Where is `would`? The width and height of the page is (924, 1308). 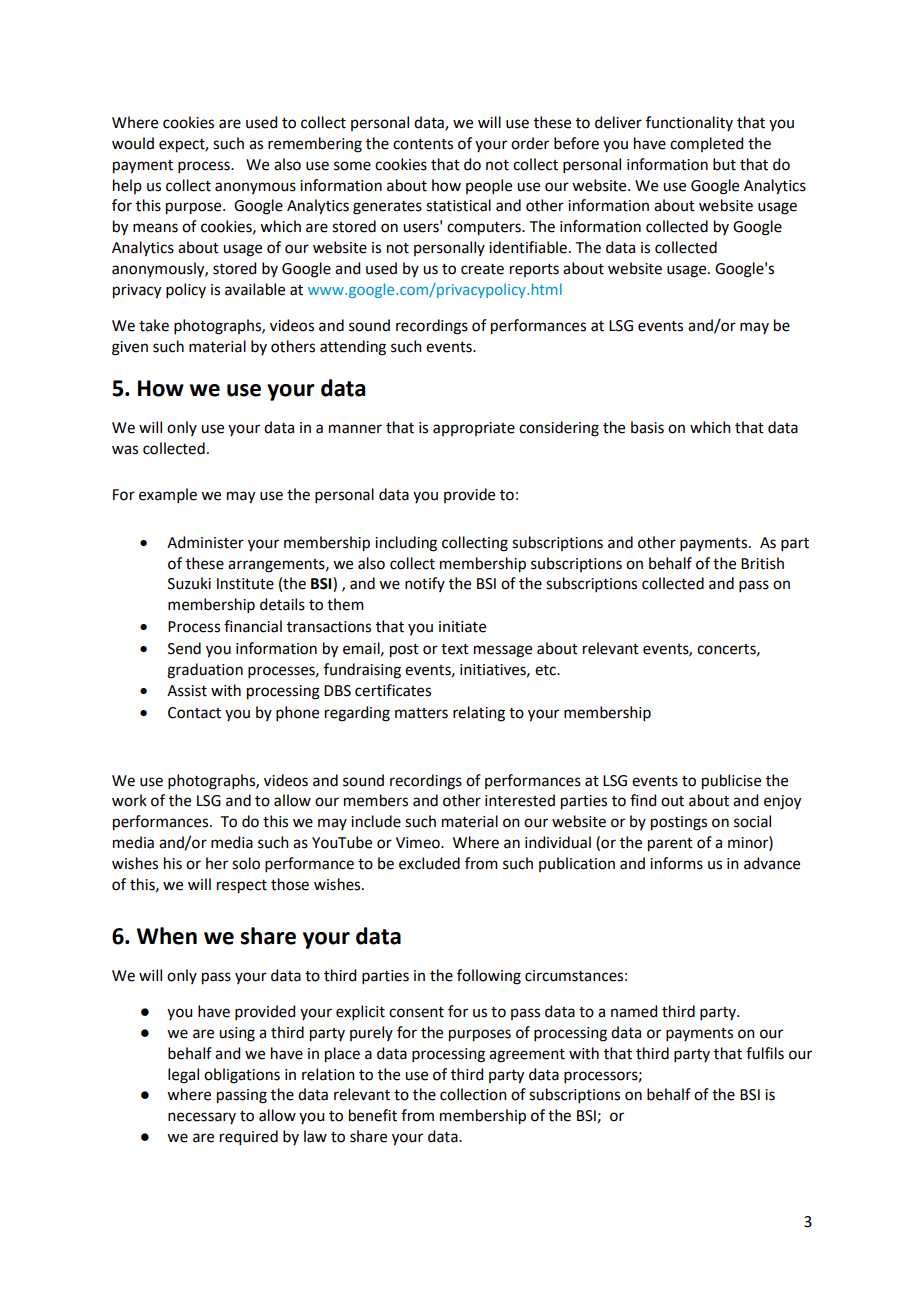 would is located at coordinates (133, 143).
